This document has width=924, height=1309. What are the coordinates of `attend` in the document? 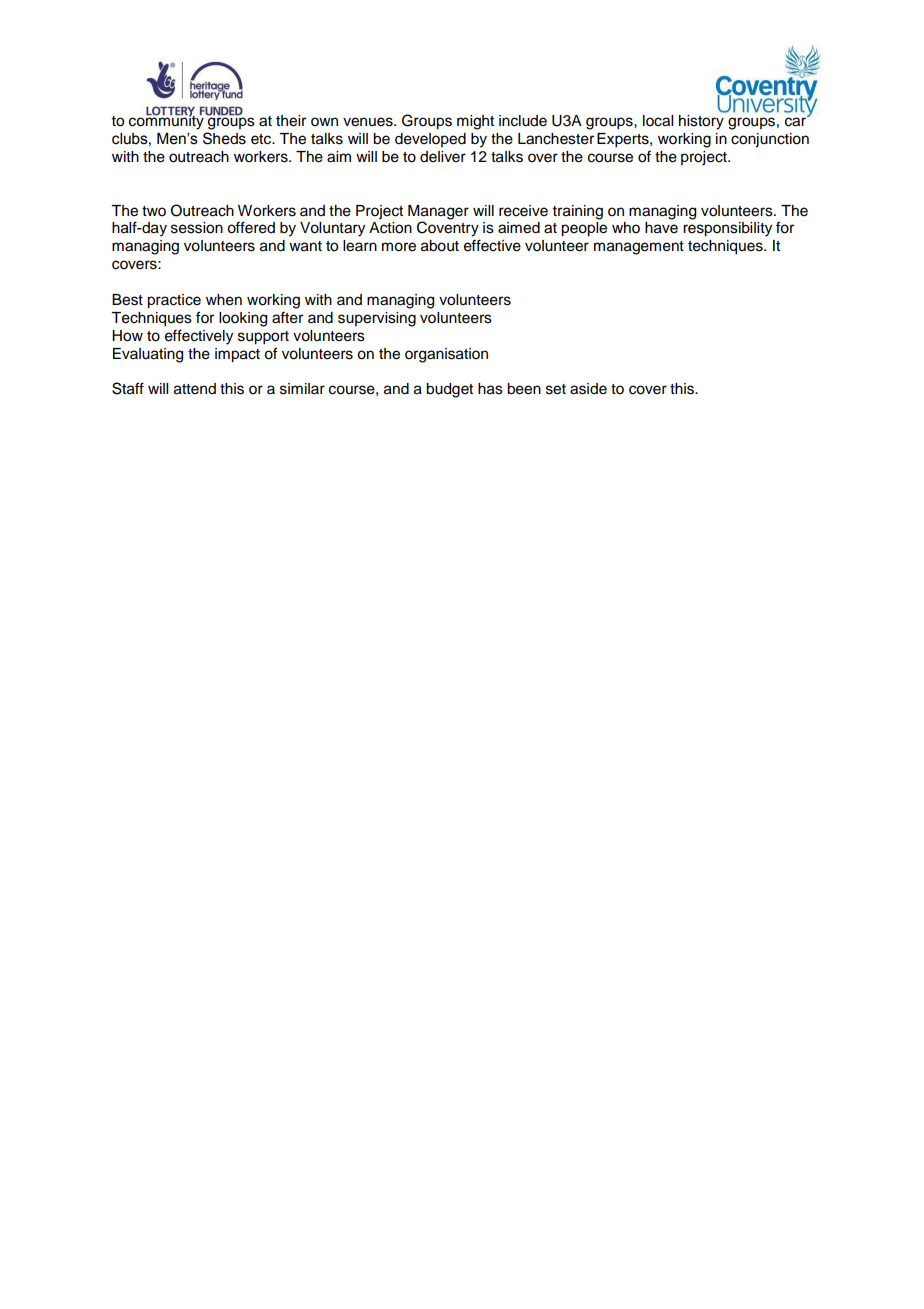 It's located at (195, 389).
